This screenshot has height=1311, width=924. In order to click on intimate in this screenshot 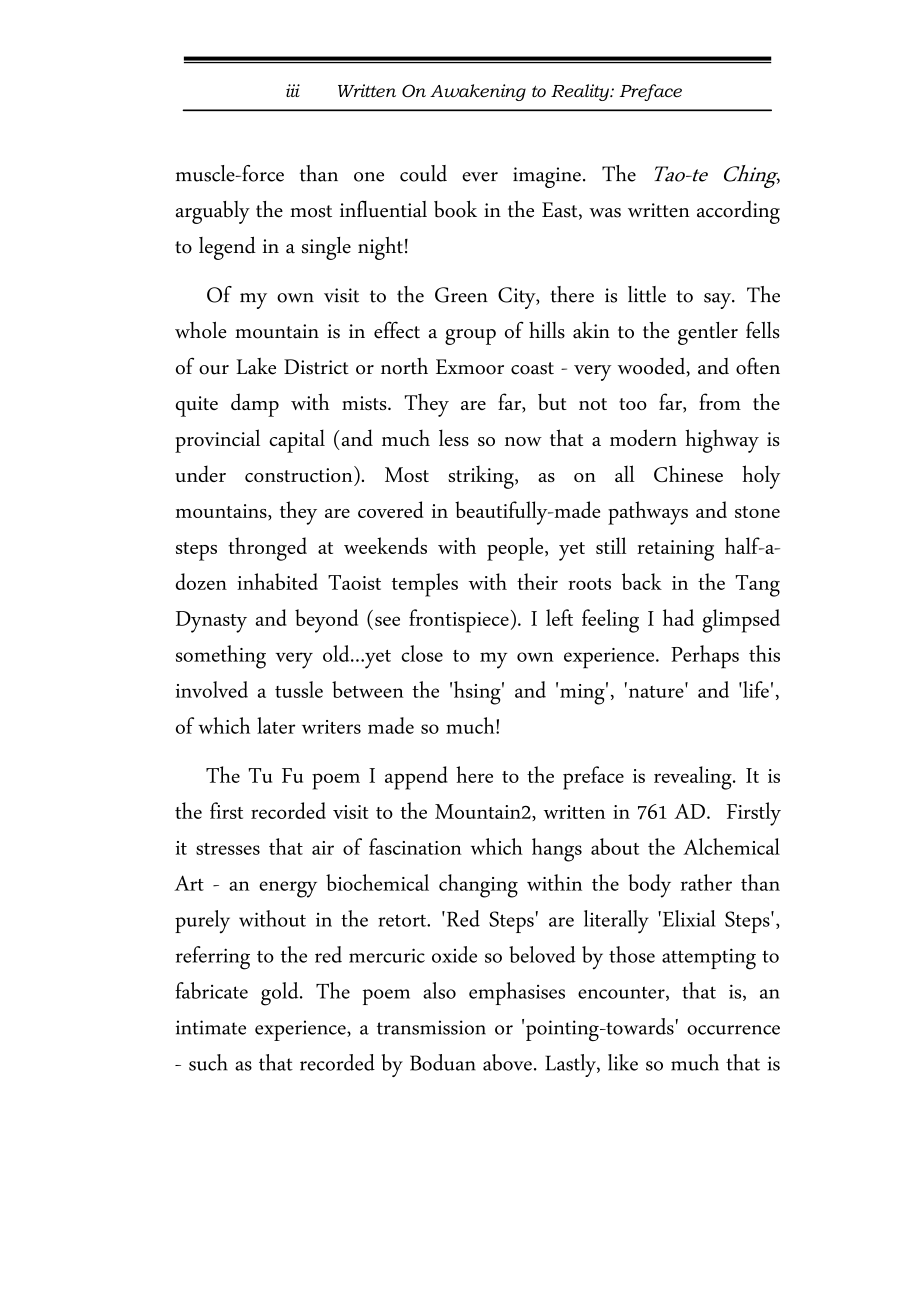, I will do `click(211, 1027)`.
